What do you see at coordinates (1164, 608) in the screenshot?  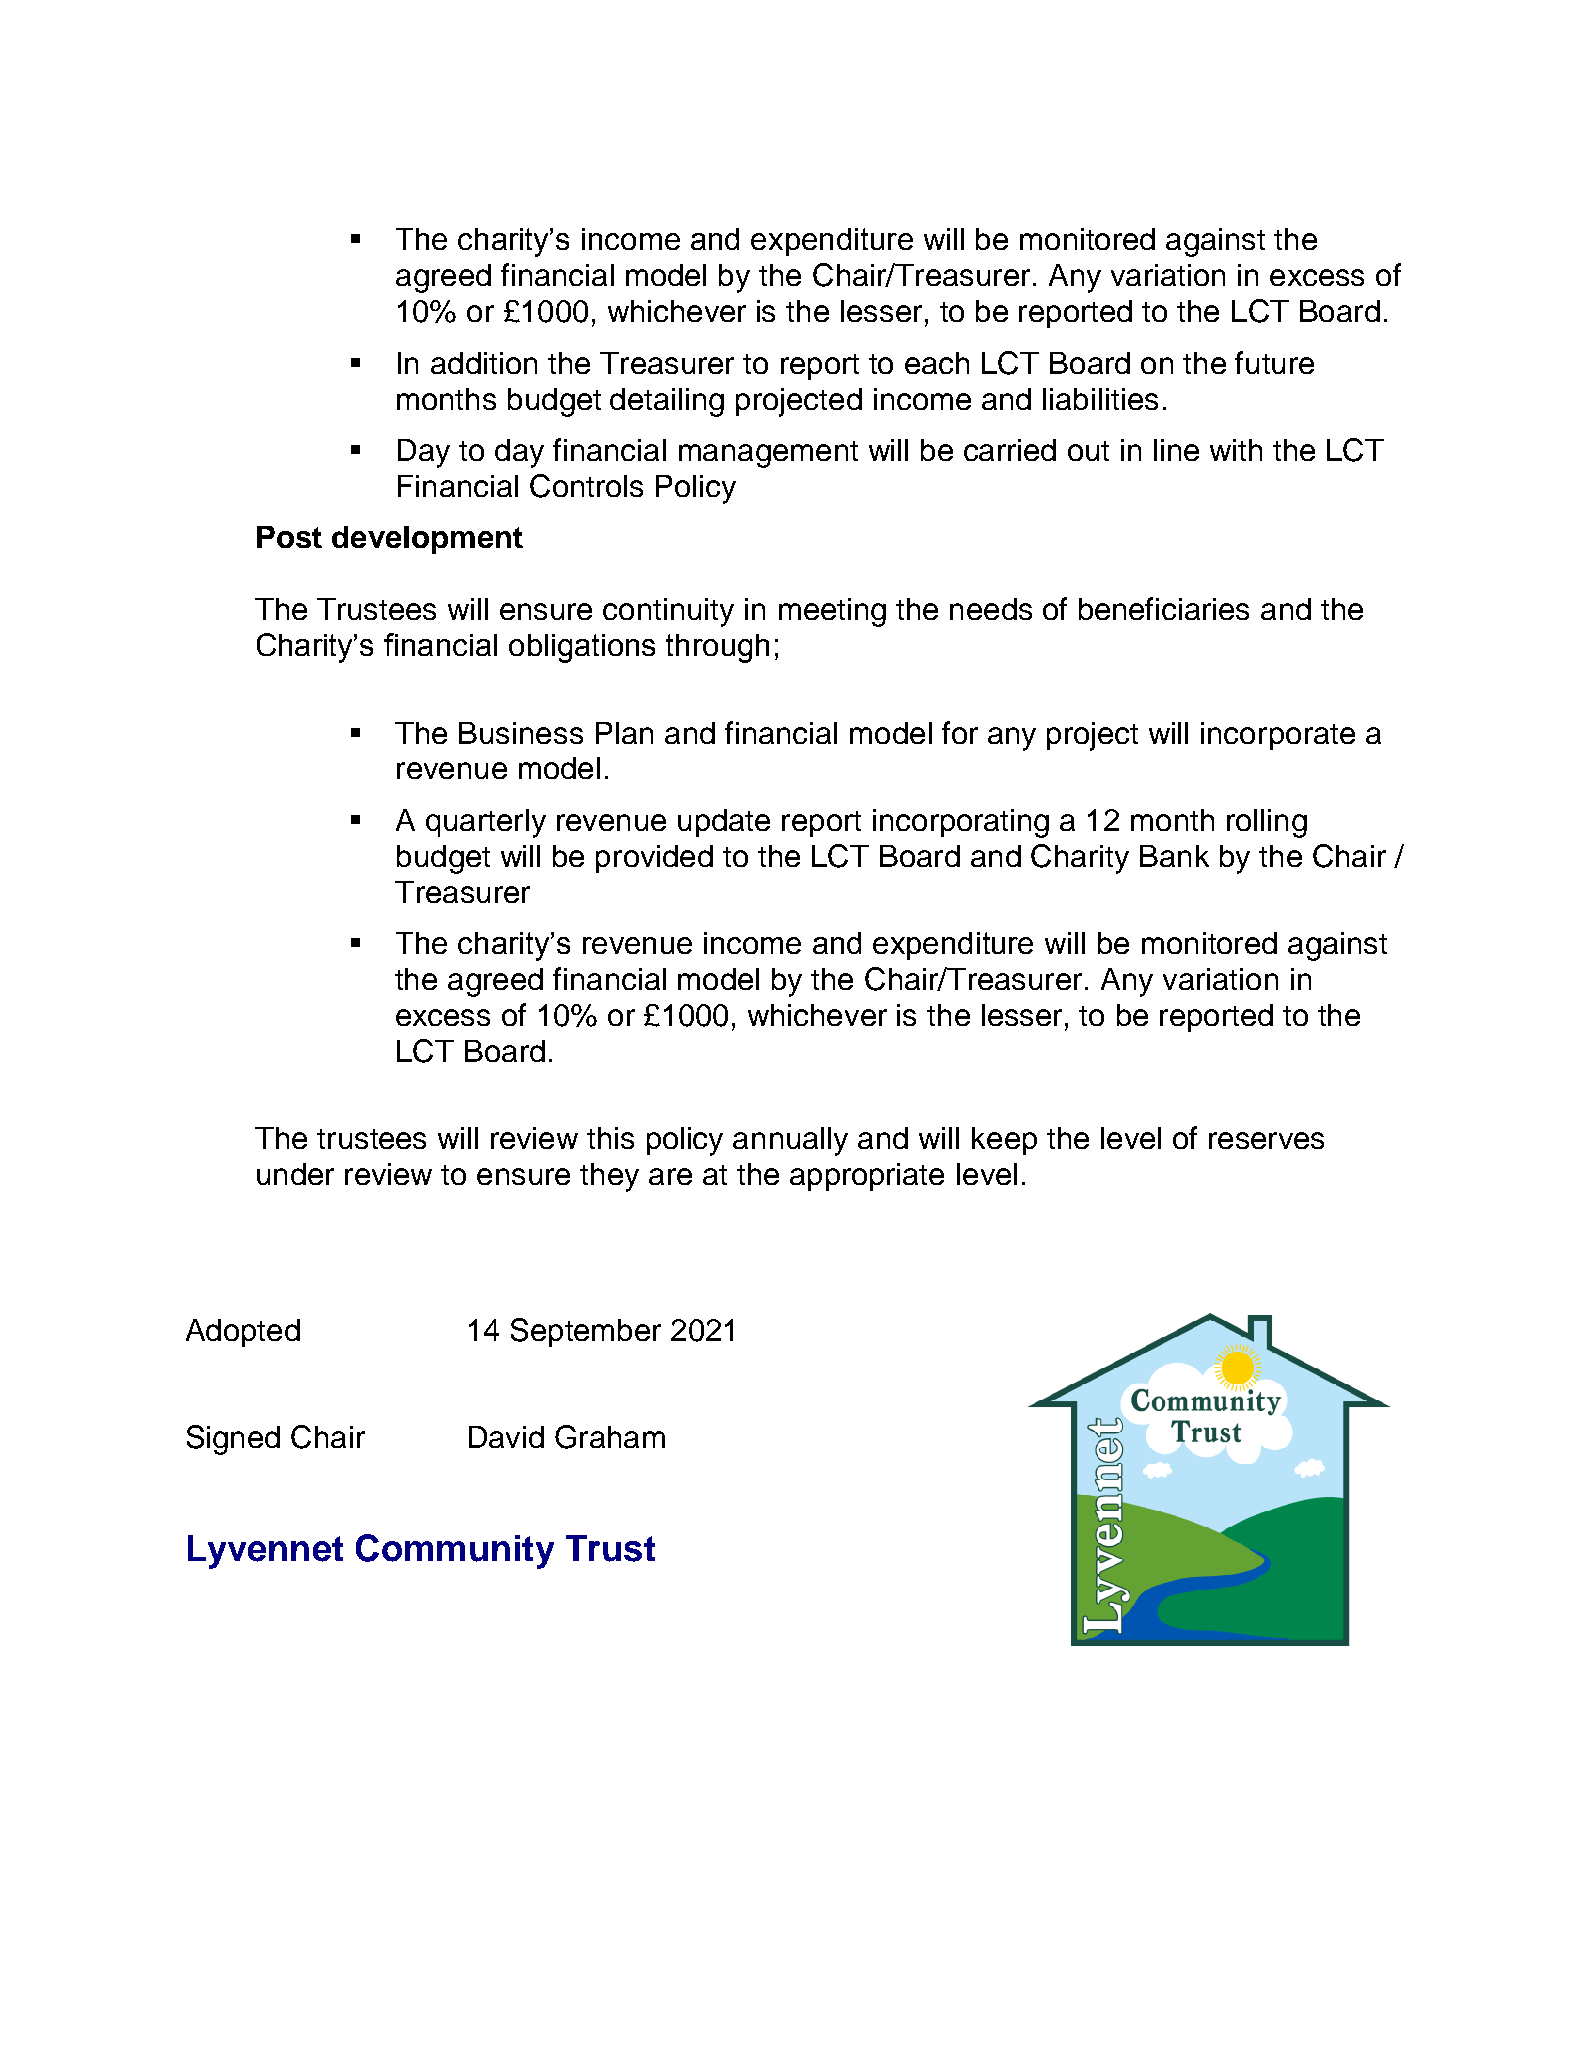 I see `beneficiaries` at bounding box center [1164, 608].
